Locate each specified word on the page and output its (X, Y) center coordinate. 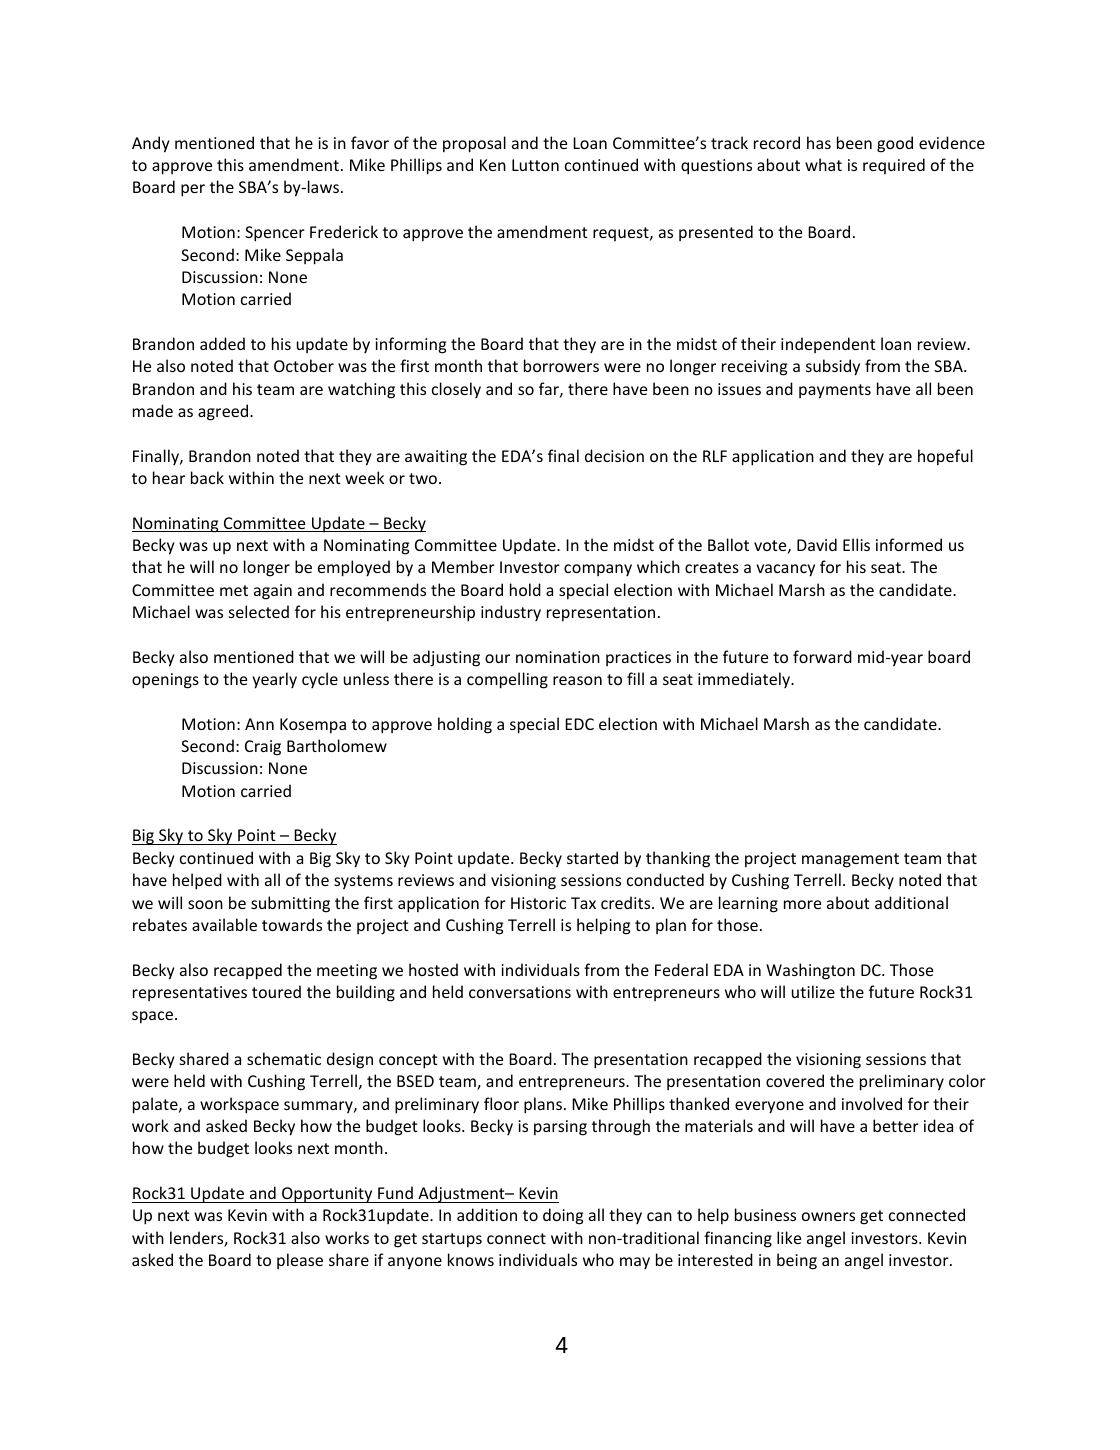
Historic (538, 903)
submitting (290, 904)
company (598, 570)
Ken (493, 165)
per (193, 190)
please (300, 1261)
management (850, 860)
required (894, 166)
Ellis (856, 544)
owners (828, 1216)
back (207, 477)
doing (563, 1216)
